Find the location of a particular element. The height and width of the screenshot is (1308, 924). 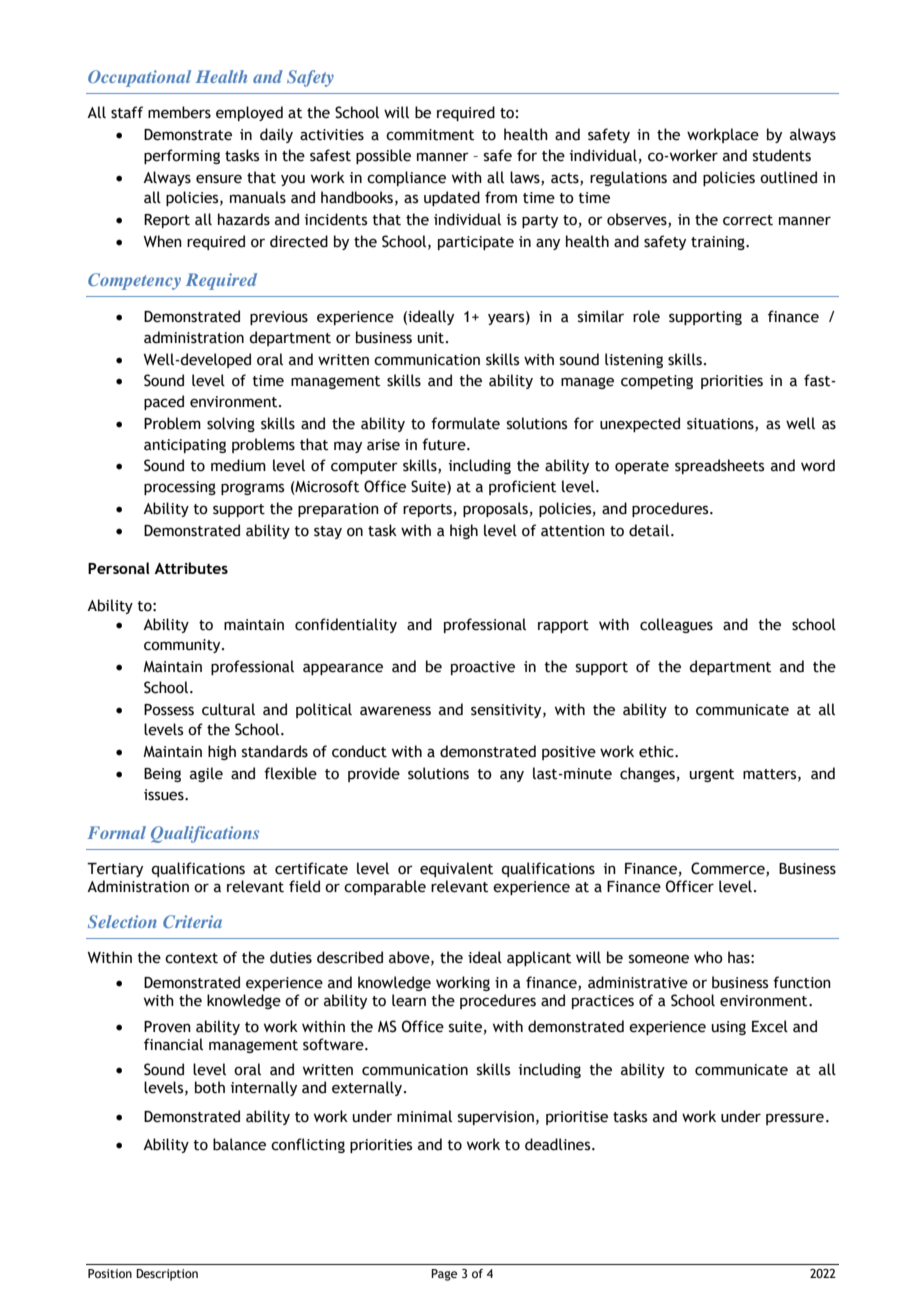

members is located at coordinates (179, 112).
